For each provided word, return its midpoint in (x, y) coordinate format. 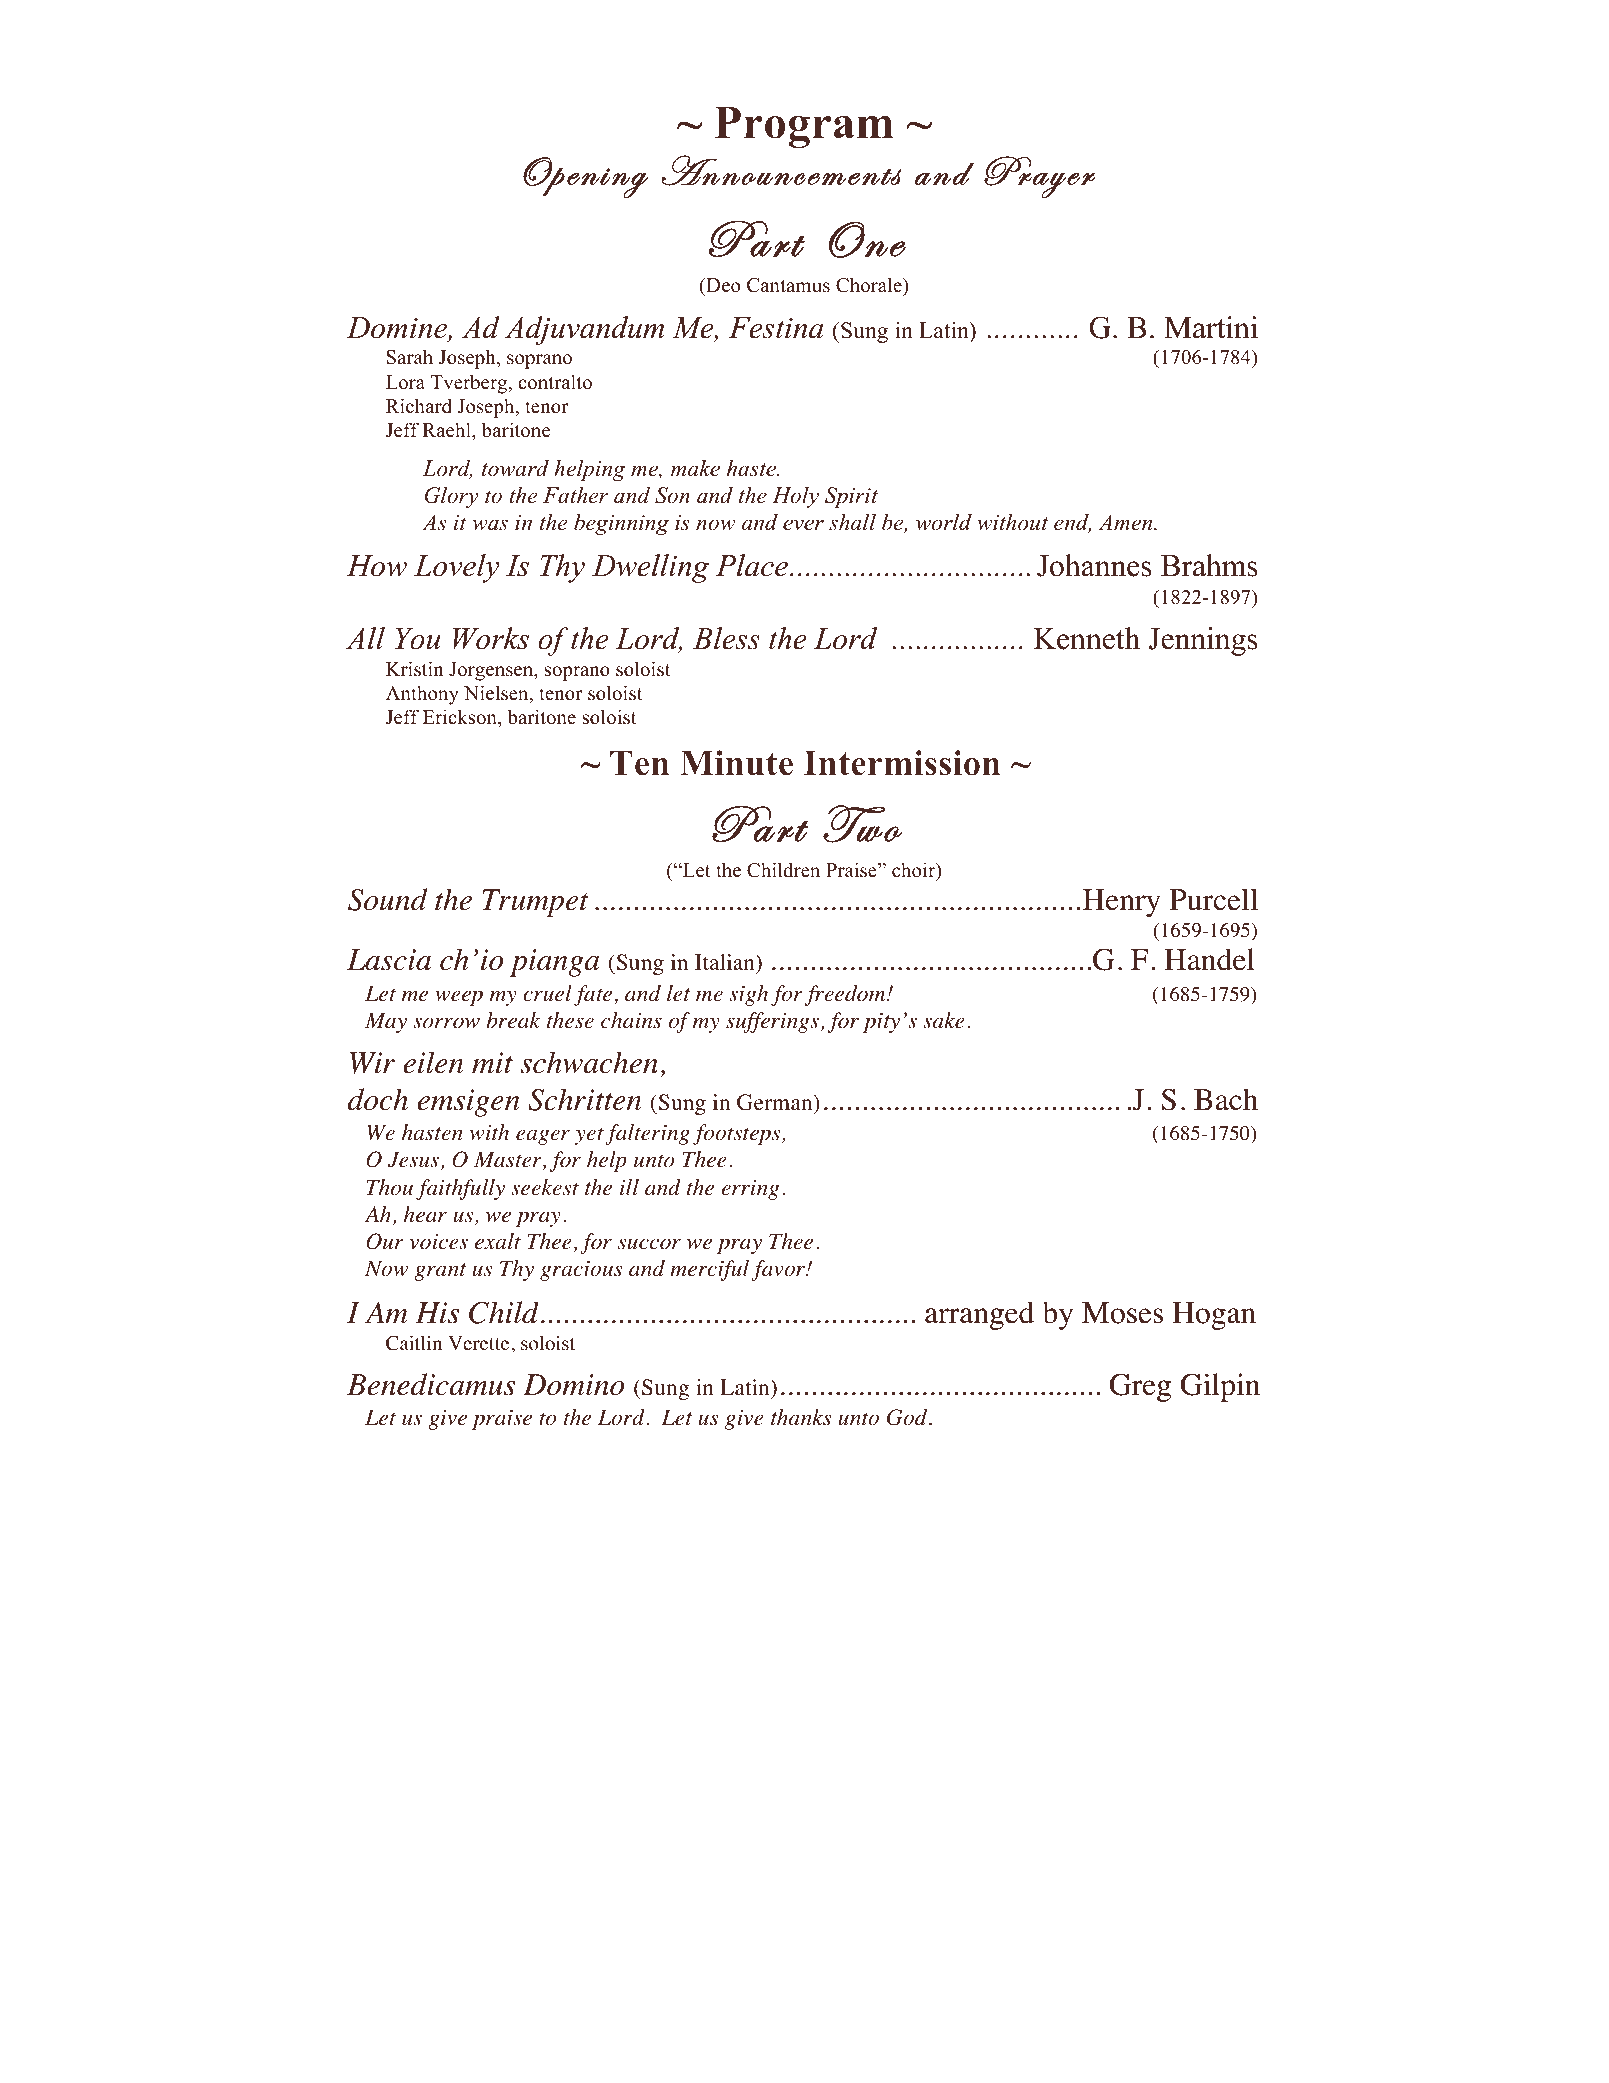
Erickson (461, 717)
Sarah (410, 357)
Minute (736, 763)
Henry (1121, 903)
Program (804, 127)
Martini (1211, 327)
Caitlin (414, 1343)
